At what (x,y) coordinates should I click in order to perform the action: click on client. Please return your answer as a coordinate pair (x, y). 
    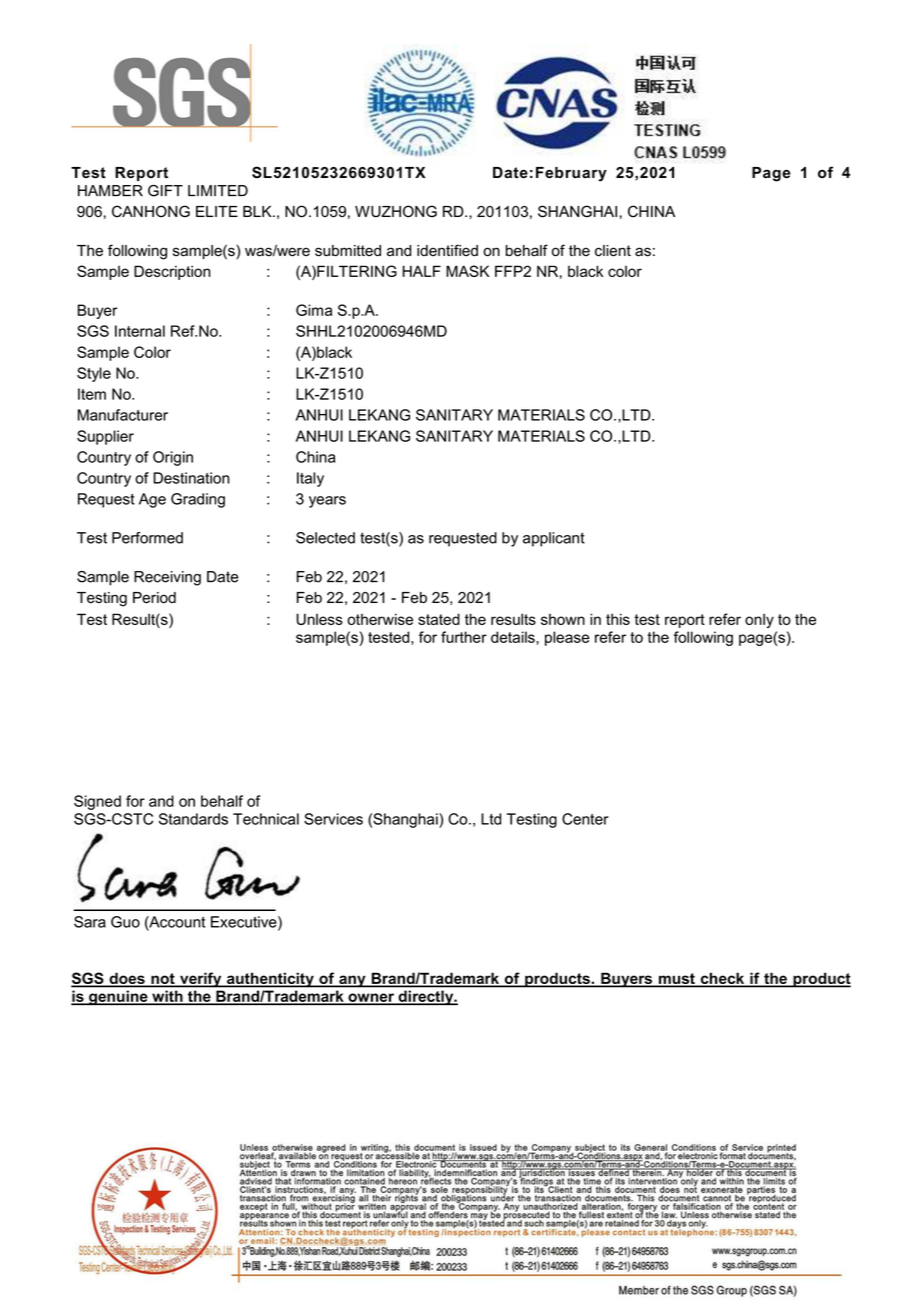
    Looking at the image, I should click on (613, 251).
